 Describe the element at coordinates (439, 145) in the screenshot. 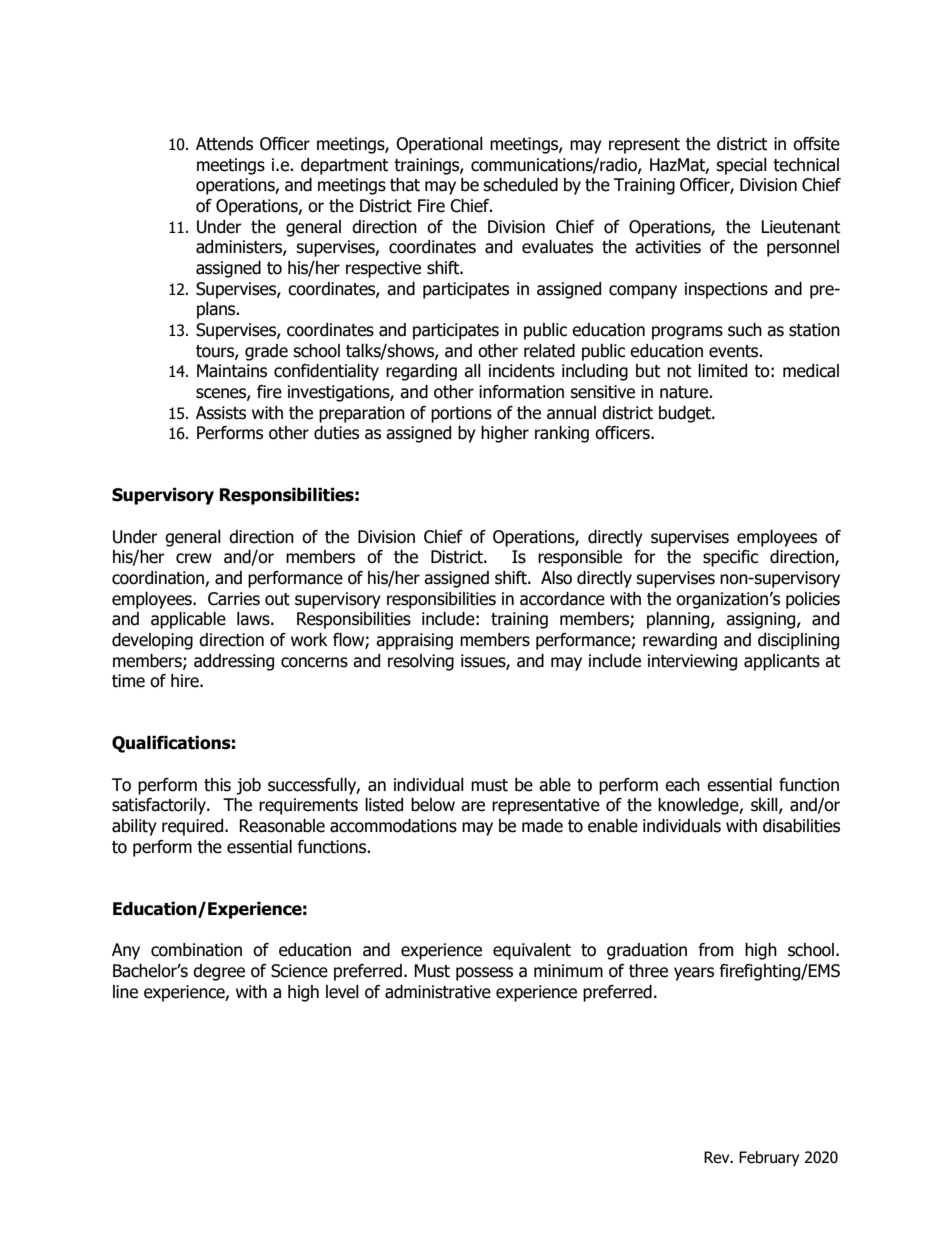

I see `Operational` at that location.
